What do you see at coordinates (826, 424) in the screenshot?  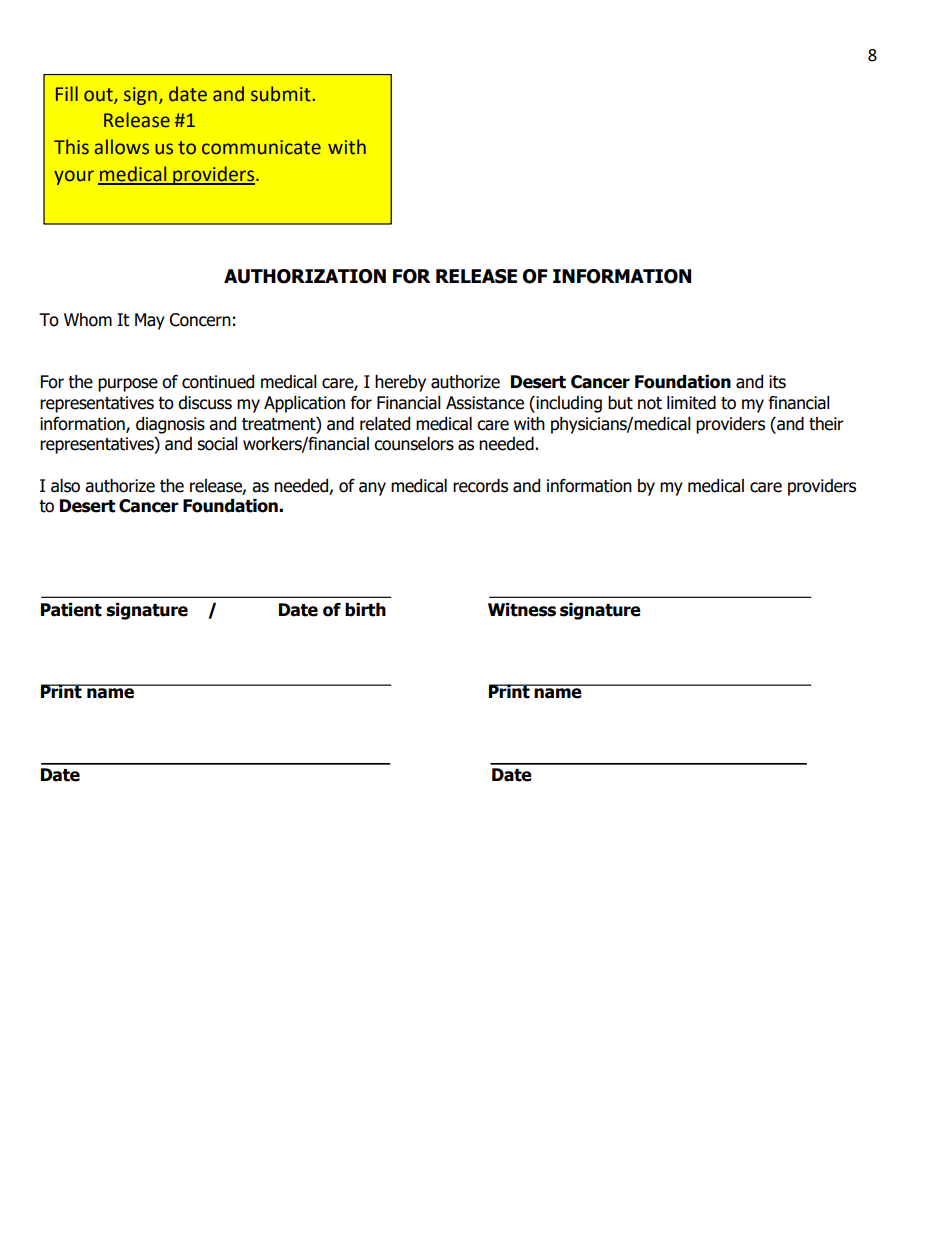 I see `their` at bounding box center [826, 424].
